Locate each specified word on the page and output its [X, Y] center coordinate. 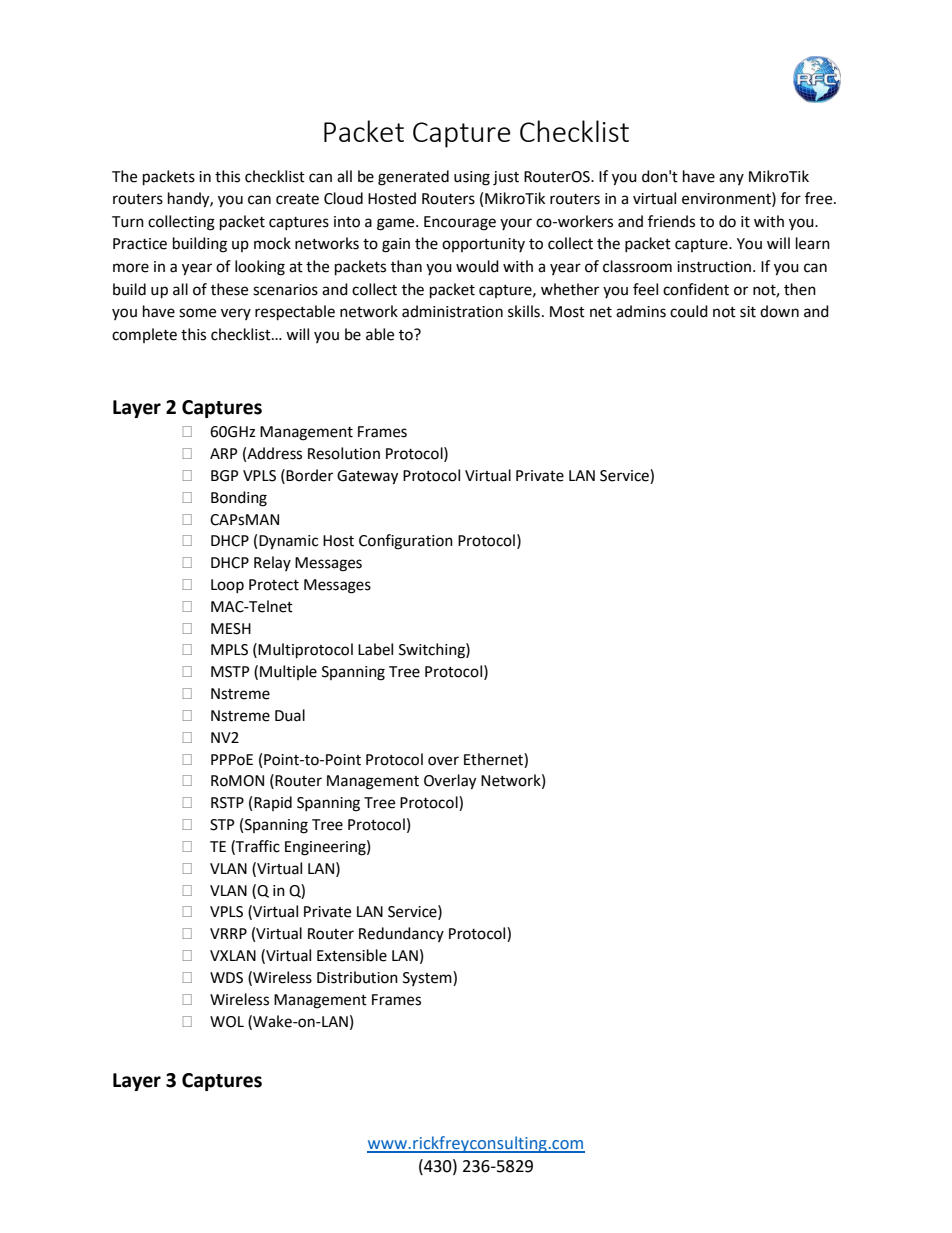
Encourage [460, 223]
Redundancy [401, 934]
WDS [226, 978]
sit [748, 312]
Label [375, 649]
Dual [290, 715]
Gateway [367, 477]
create [297, 199]
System [428, 978]
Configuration [406, 542]
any [731, 179]
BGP [225, 476]
